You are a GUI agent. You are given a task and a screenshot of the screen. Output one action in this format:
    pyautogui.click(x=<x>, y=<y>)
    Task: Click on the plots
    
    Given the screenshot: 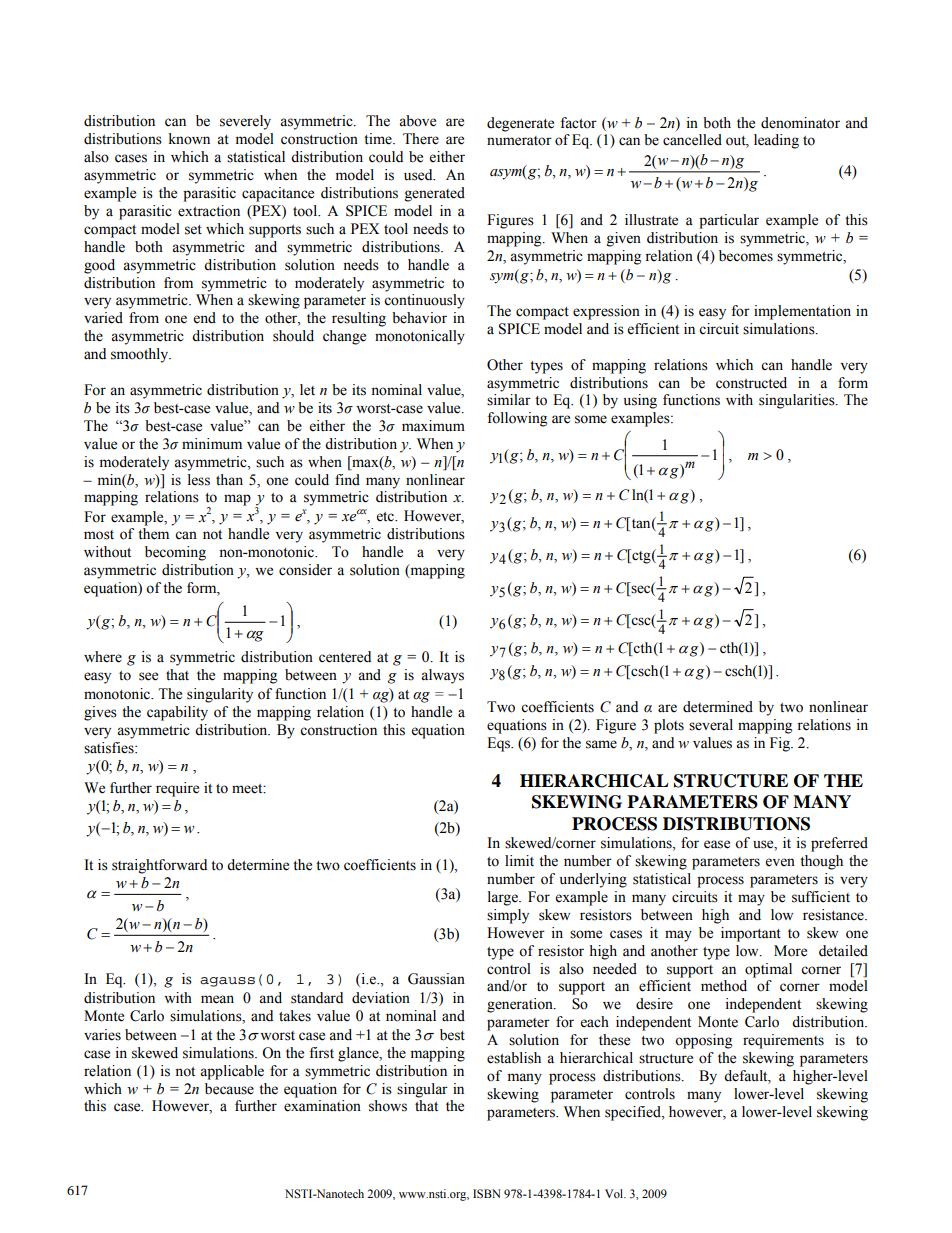 What is the action you would take?
    pyautogui.click(x=669, y=726)
